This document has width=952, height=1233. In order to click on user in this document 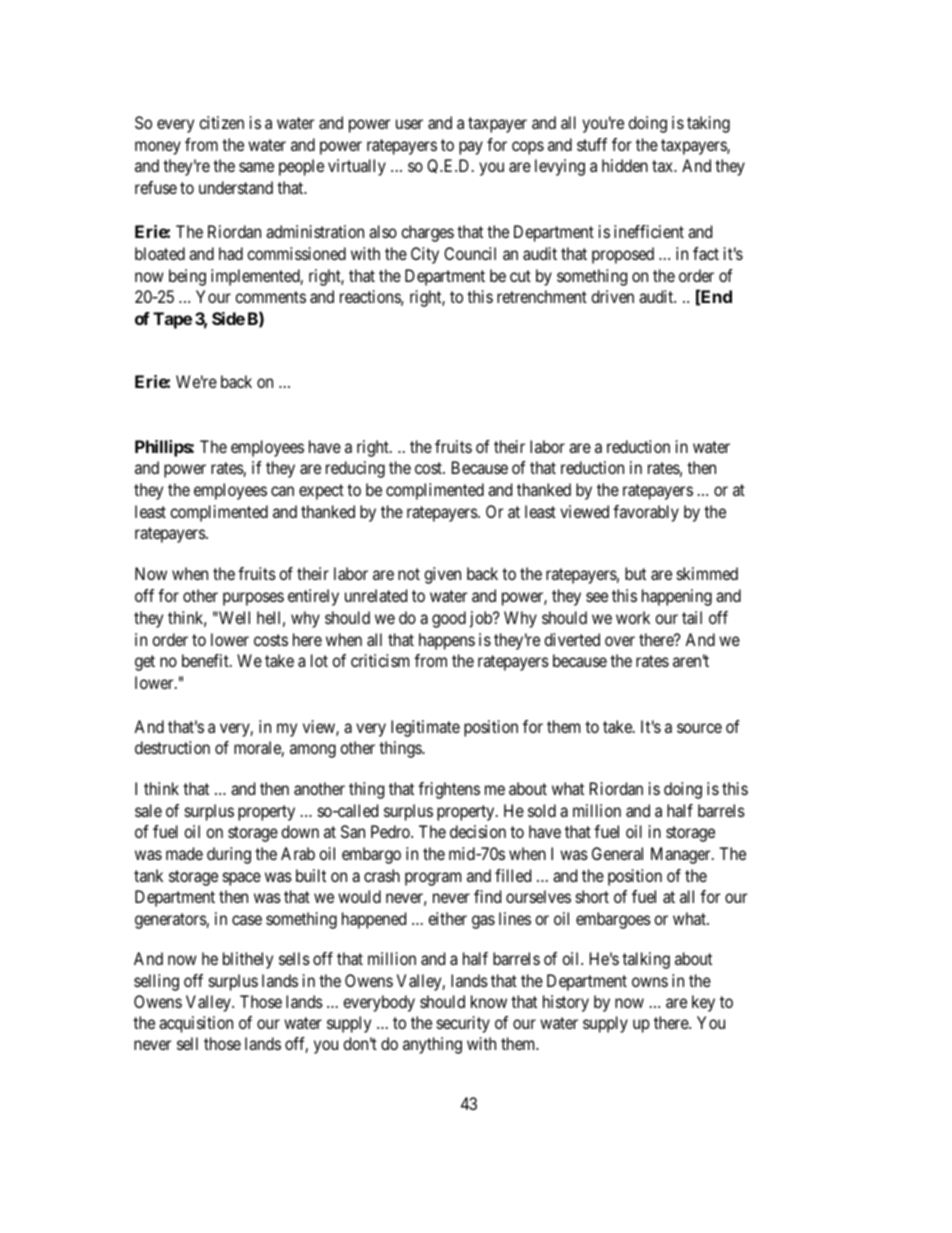, I will do `click(409, 124)`.
